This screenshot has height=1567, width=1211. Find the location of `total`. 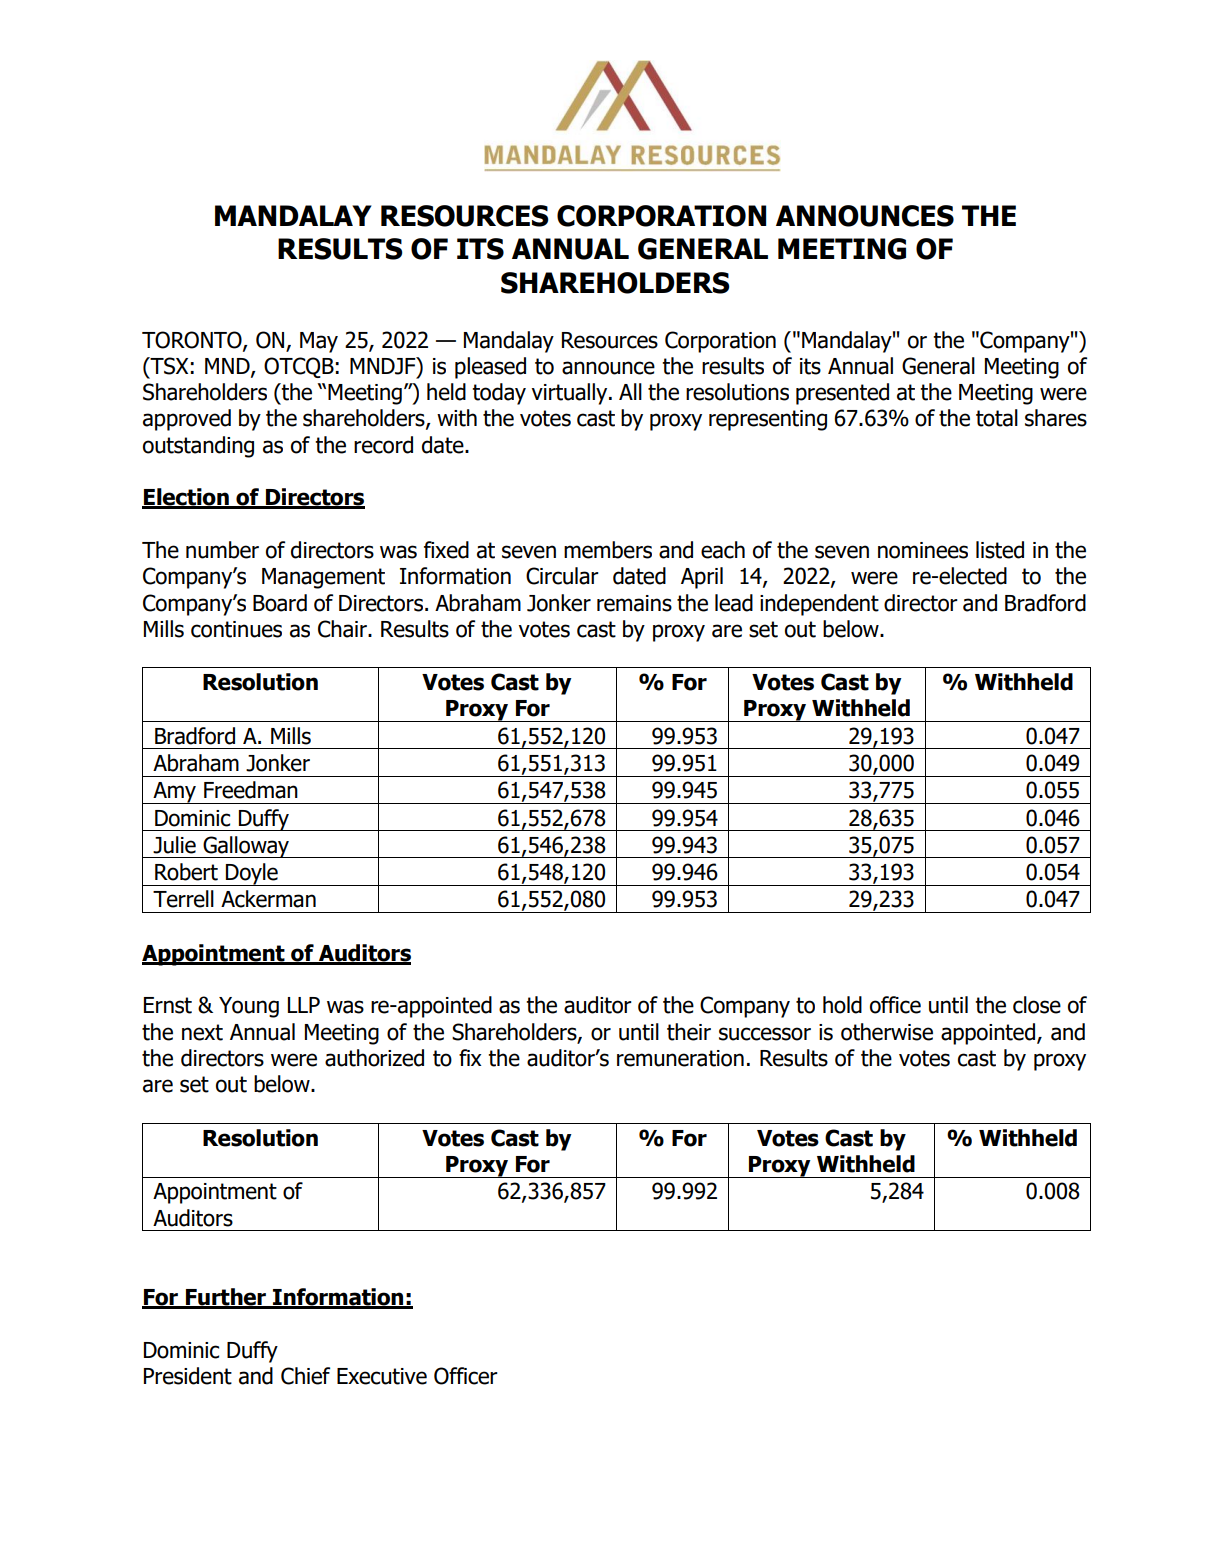

total is located at coordinates (997, 418).
